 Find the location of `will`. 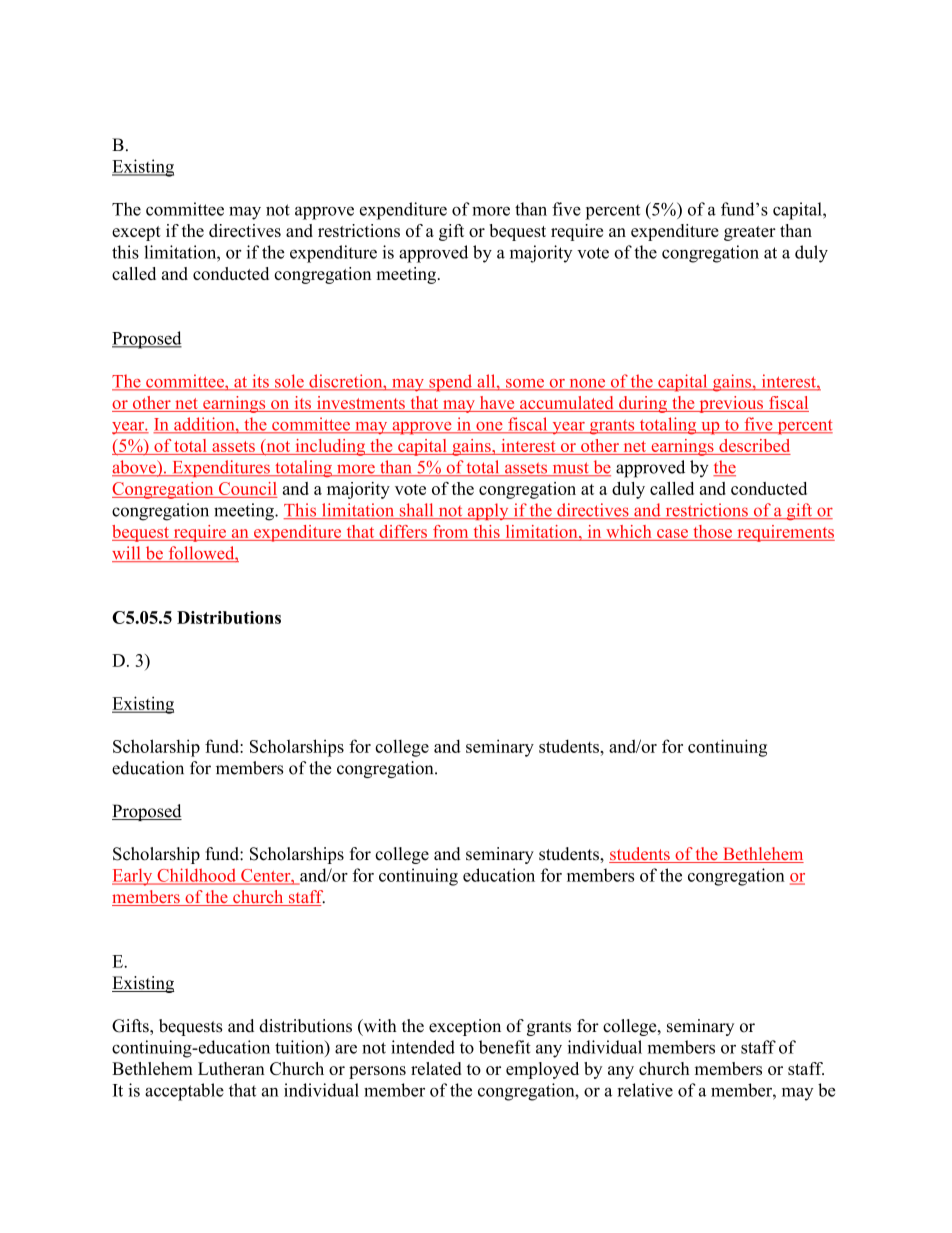

will is located at coordinates (127, 554).
